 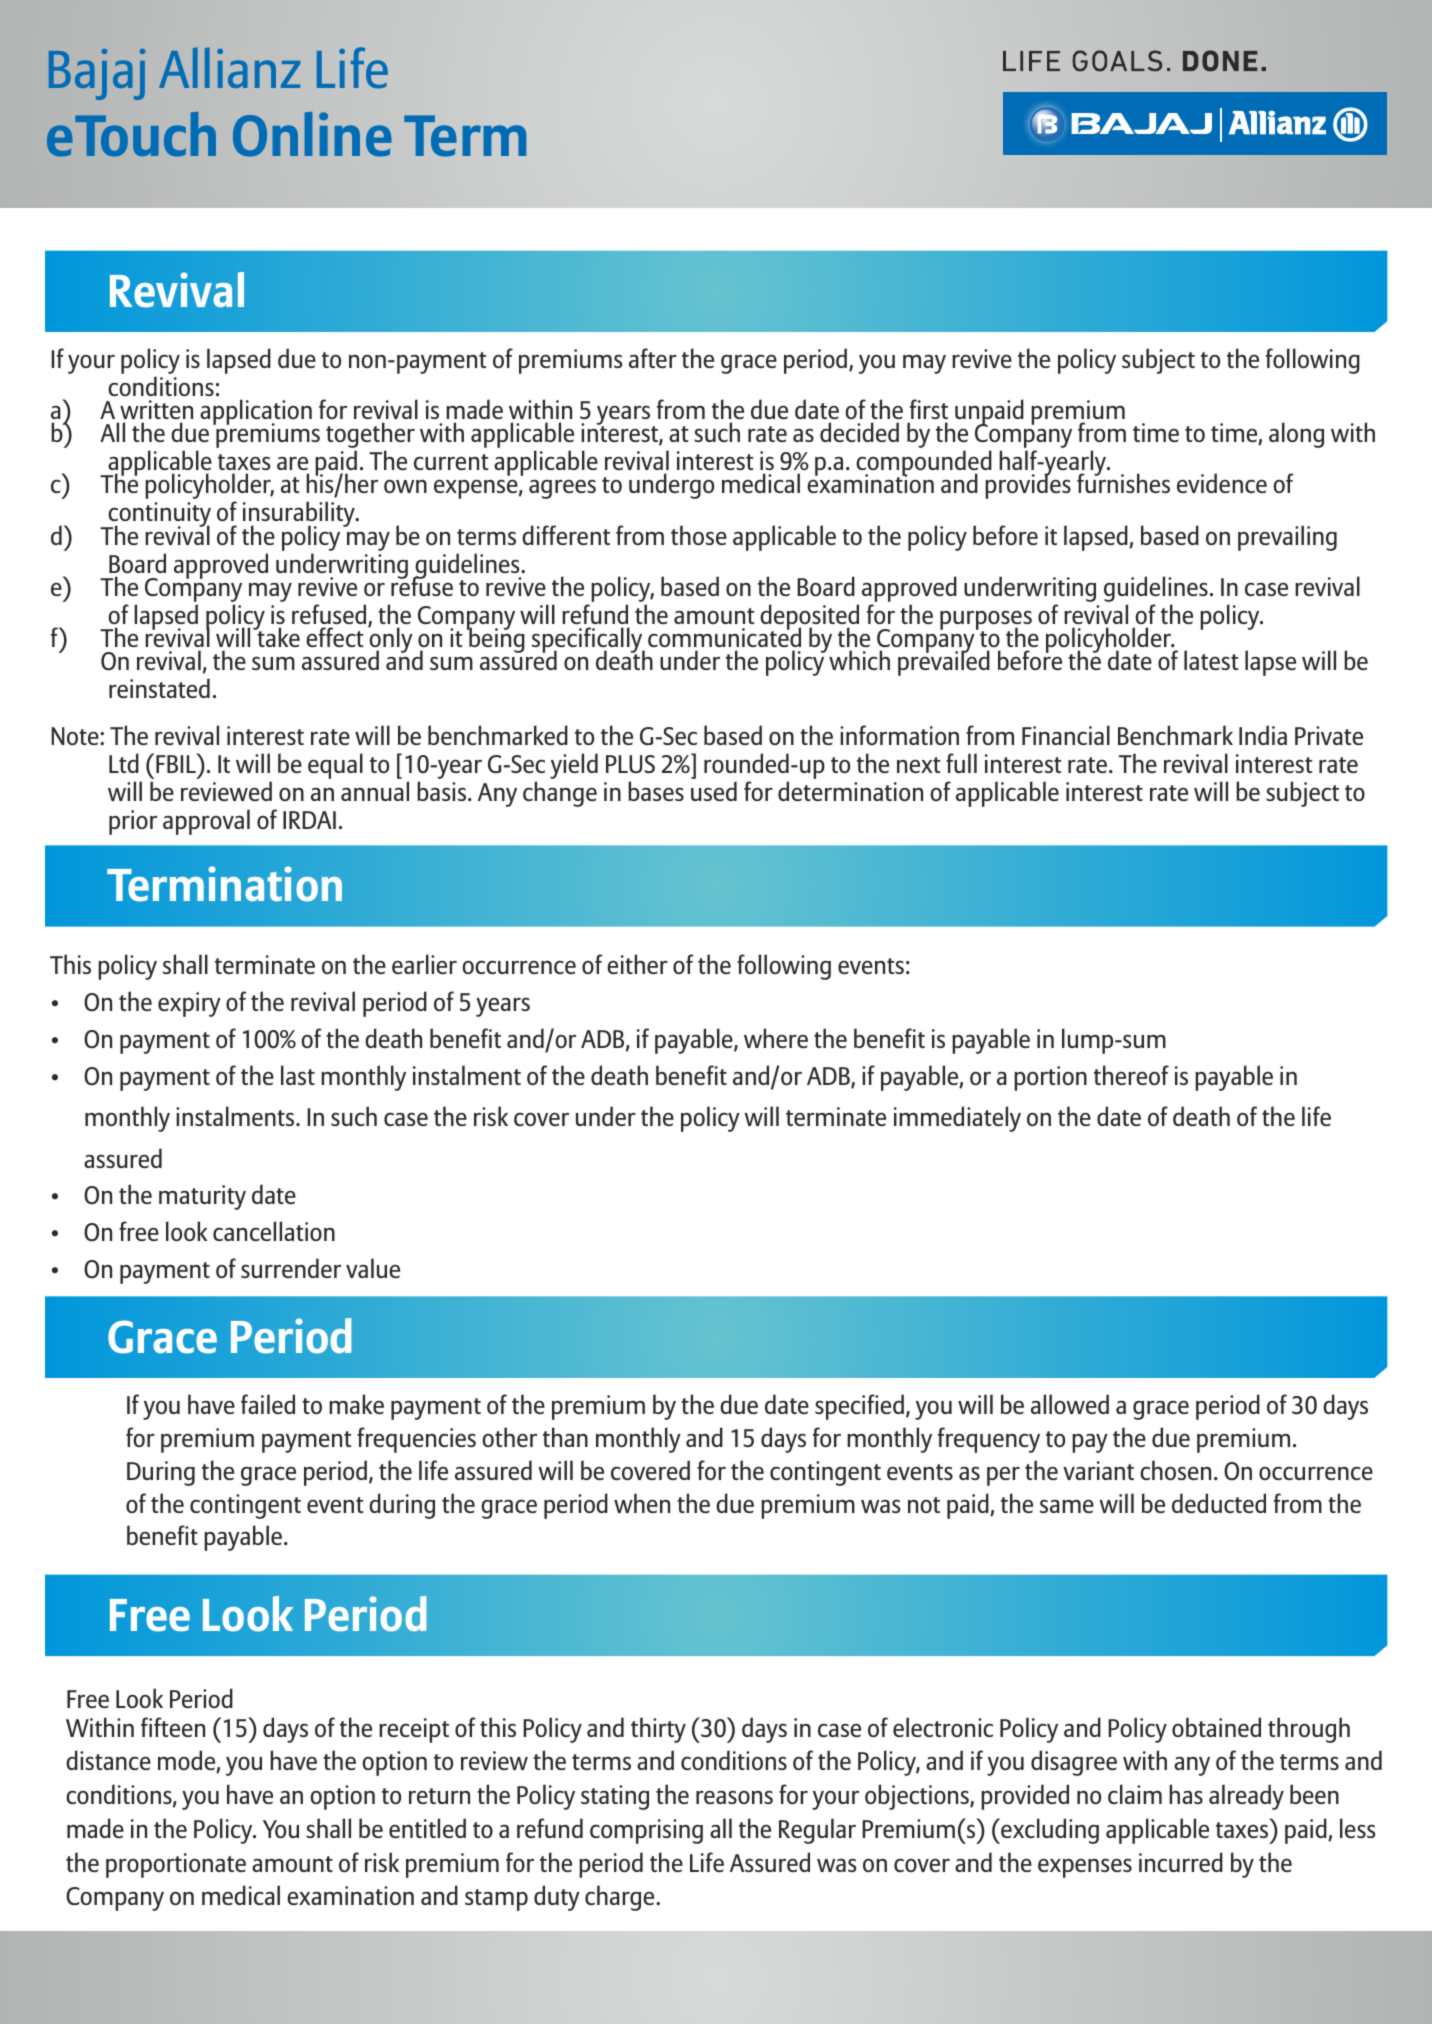 What do you see at coordinates (206, 822) in the screenshot?
I see `approval` at bounding box center [206, 822].
